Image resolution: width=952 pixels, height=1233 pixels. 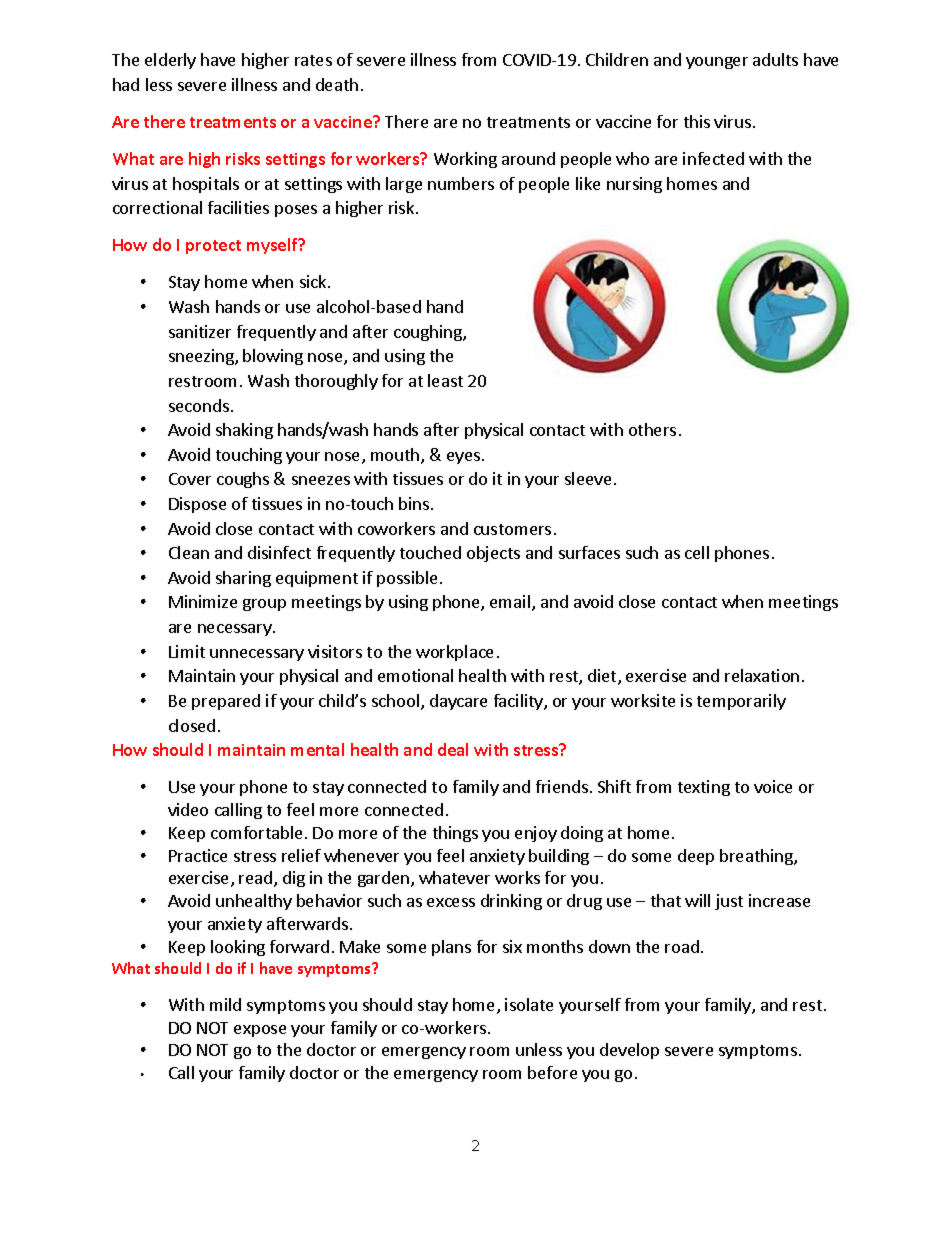 What do you see at coordinates (170, 61) in the screenshot?
I see `elderly` at bounding box center [170, 61].
